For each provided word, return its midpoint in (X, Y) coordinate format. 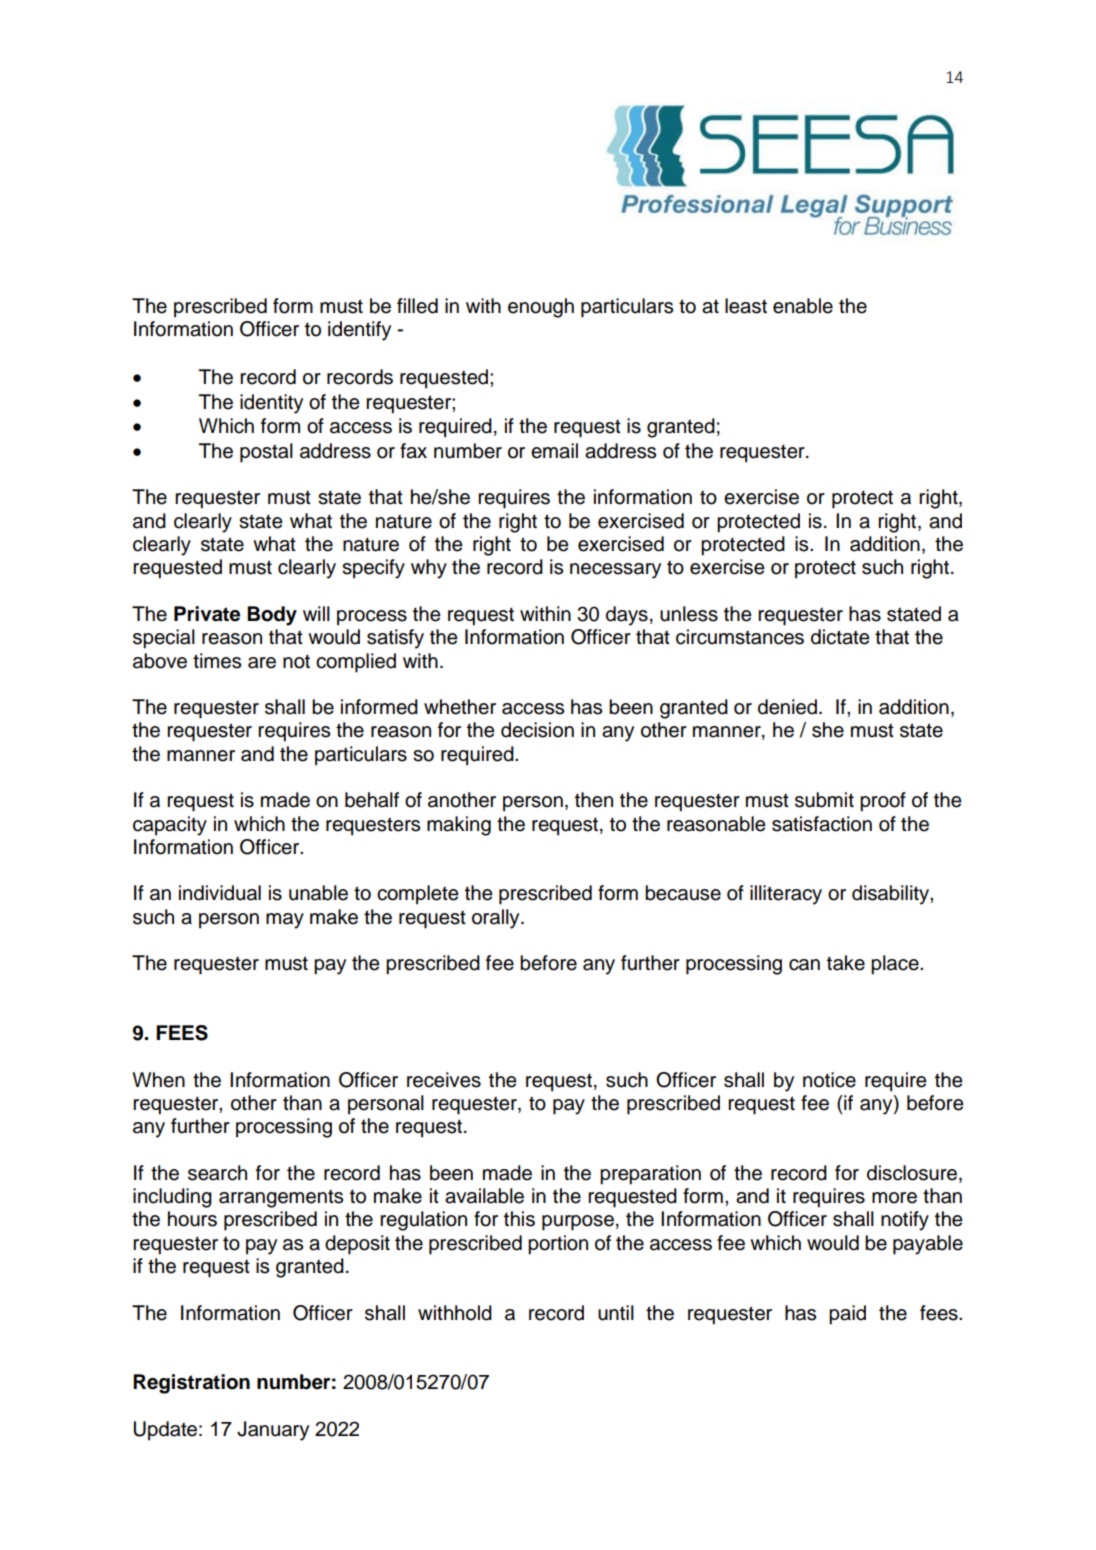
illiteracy (786, 895)
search (217, 1173)
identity (271, 404)
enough (541, 308)
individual (220, 893)
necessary (615, 571)
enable (803, 306)
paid (847, 1315)
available (484, 1196)
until (616, 1313)
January (273, 1431)
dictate (840, 637)
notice (829, 1080)
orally (497, 919)
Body (272, 616)
